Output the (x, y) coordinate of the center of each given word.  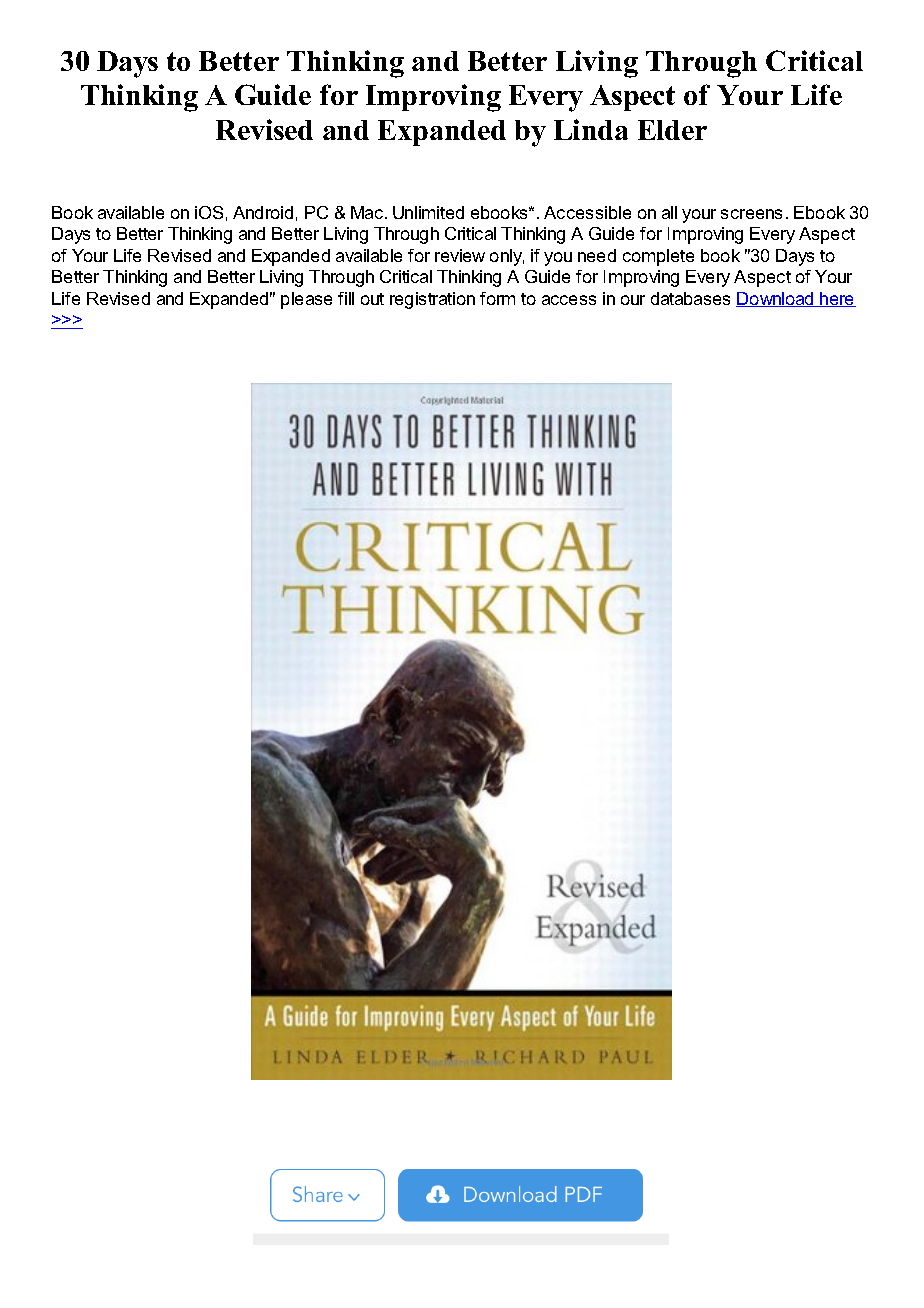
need (597, 255)
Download (776, 299)
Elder (672, 130)
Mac (368, 212)
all (669, 212)
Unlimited (428, 212)
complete (658, 257)
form (497, 298)
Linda (591, 129)
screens (751, 214)
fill (346, 298)
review (460, 255)
